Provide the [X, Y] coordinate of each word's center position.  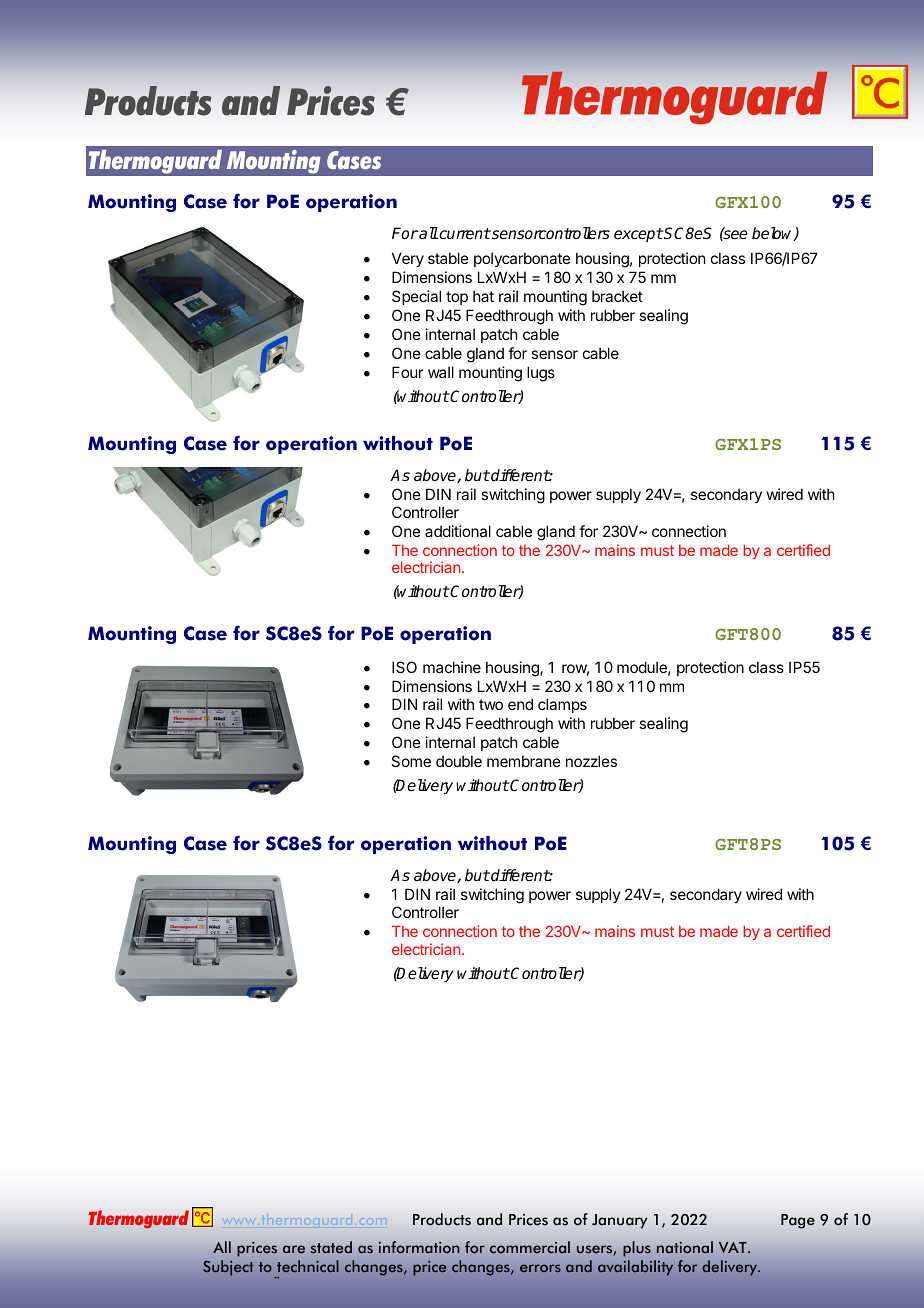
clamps [562, 705]
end [520, 704]
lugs [541, 374]
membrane [524, 761]
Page [798, 1221]
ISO [404, 667]
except [638, 235]
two [491, 704]
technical [308, 1266]
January [619, 1221]
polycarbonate [522, 259]
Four [407, 372]
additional [458, 531]
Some [411, 761]
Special [416, 297]
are [294, 1249]
